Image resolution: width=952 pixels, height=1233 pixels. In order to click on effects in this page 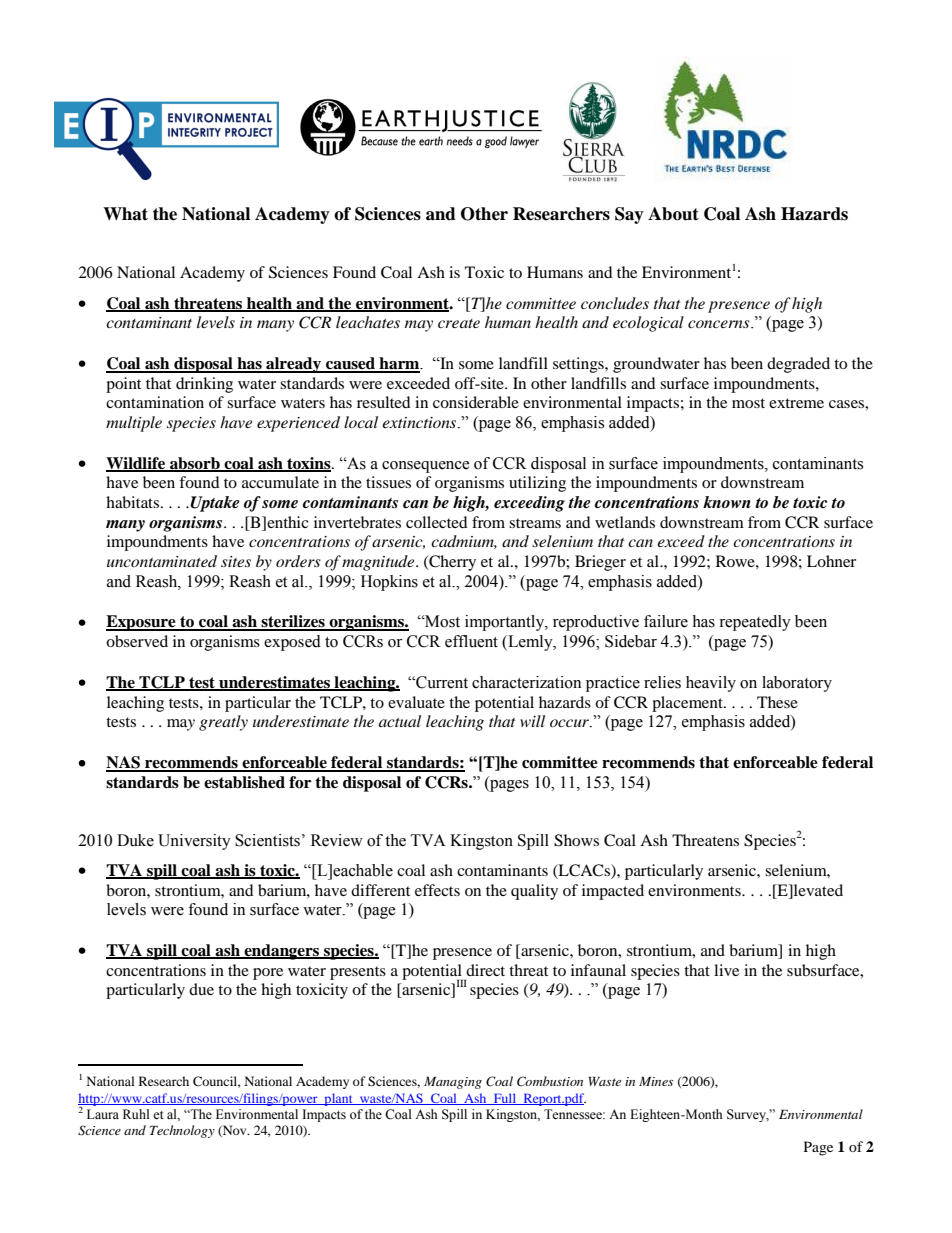, I will do `click(437, 890)`.
